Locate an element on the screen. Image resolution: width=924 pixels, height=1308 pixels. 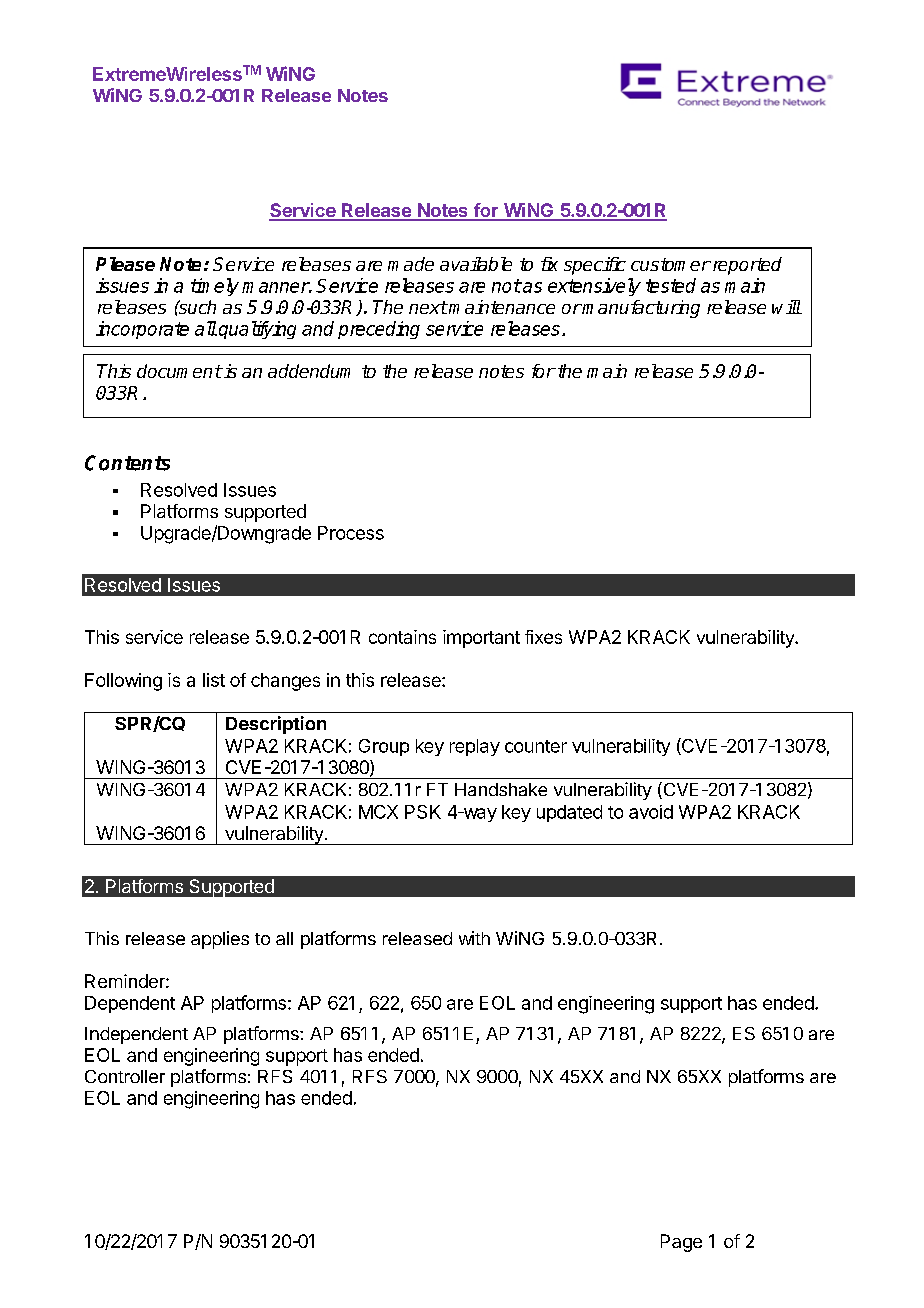
important is located at coordinates (481, 639).
